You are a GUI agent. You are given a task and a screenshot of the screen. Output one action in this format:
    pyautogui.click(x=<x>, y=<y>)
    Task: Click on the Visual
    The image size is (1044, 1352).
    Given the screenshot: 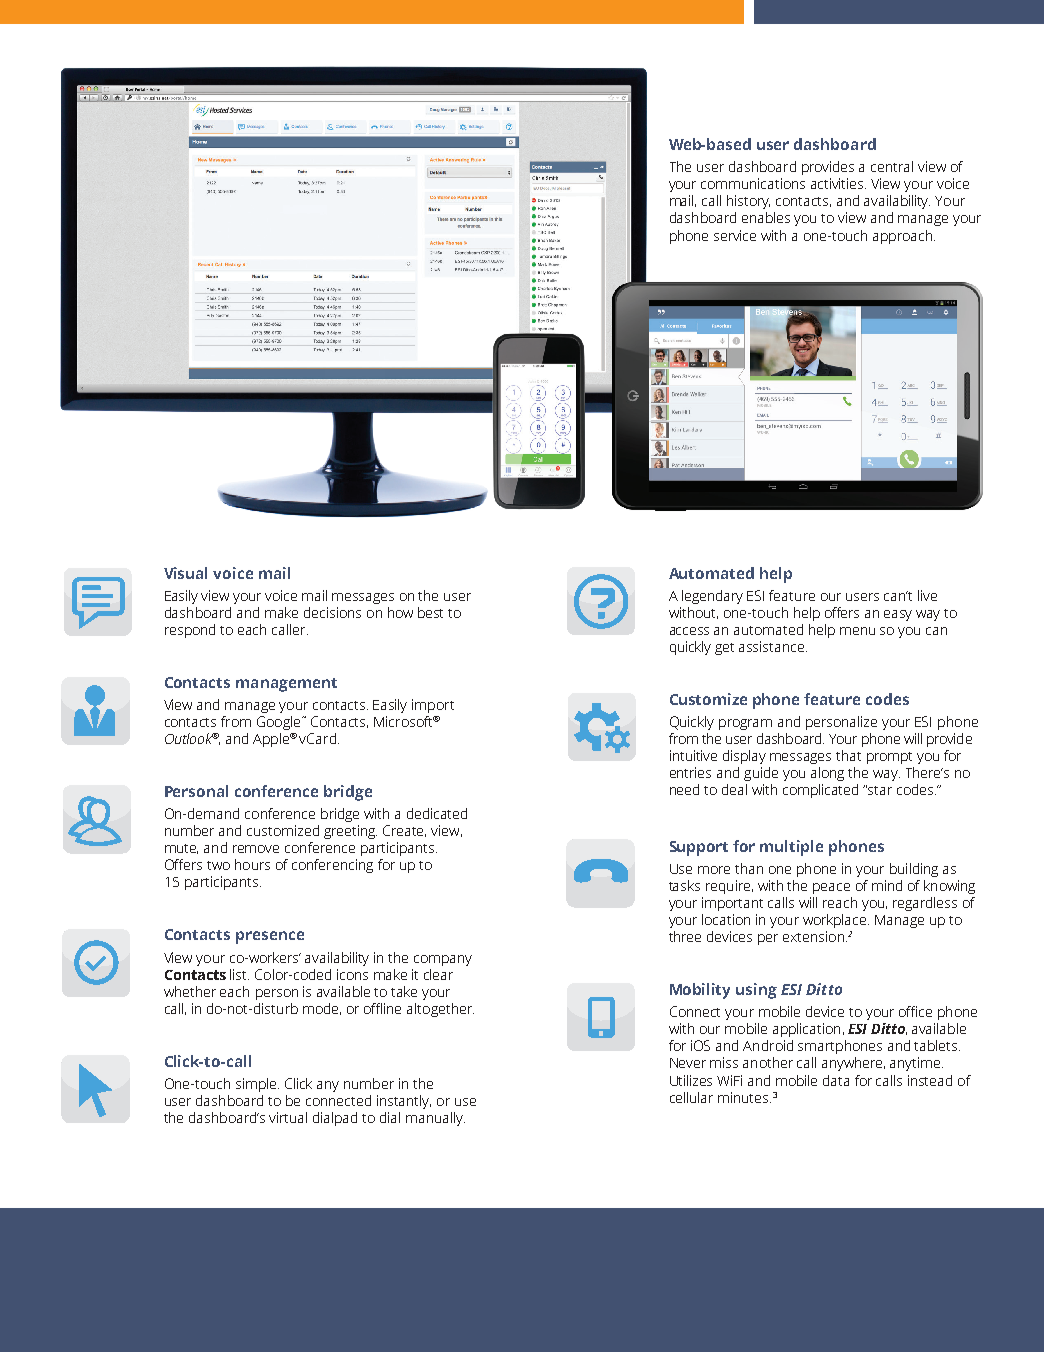 What is the action you would take?
    pyautogui.click(x=185, y=573)
